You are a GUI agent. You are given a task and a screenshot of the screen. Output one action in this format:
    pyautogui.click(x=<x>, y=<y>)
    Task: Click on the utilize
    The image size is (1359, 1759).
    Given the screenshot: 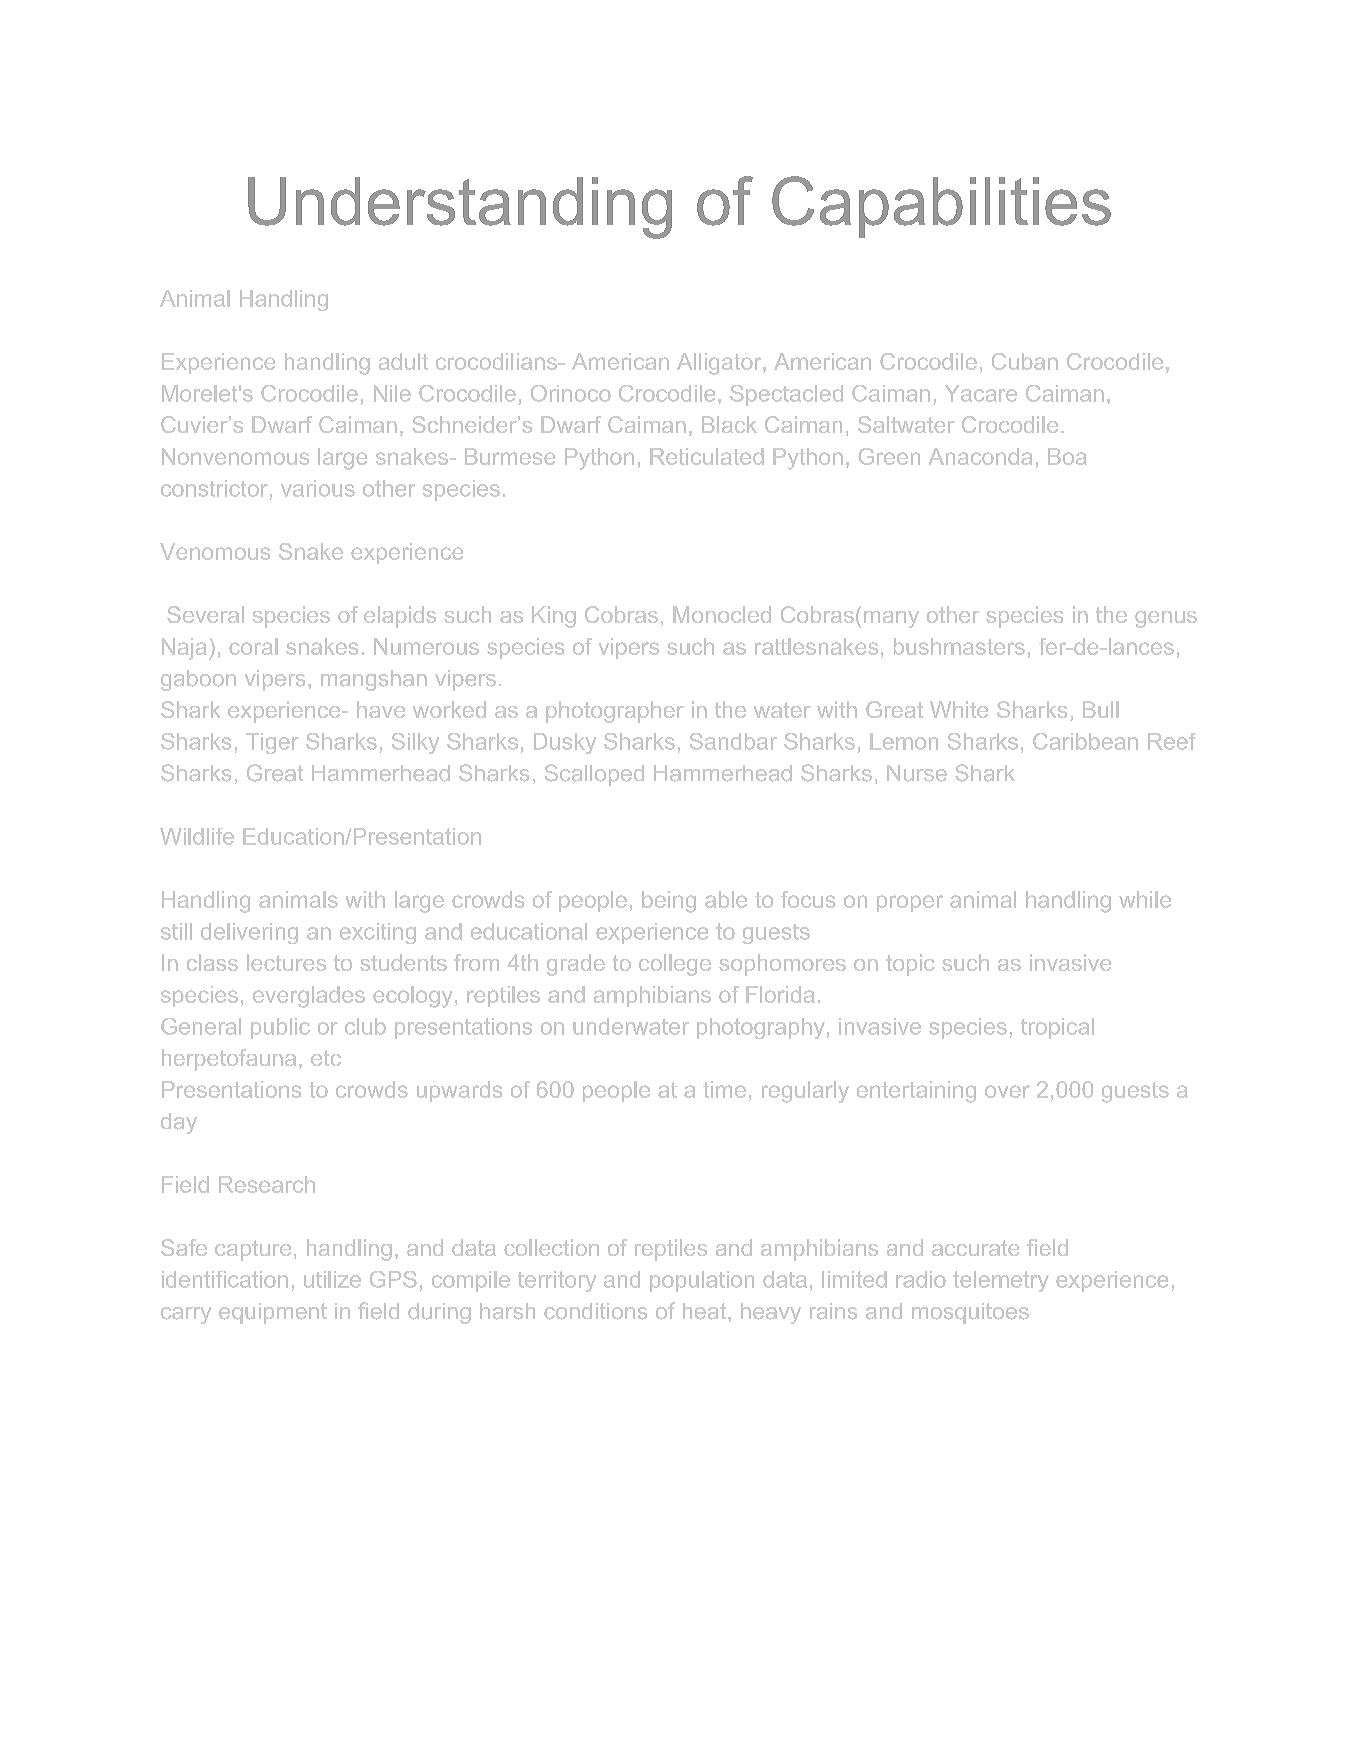 What is the action you would take?
    pyautogui.click(x=332, y=1279)
